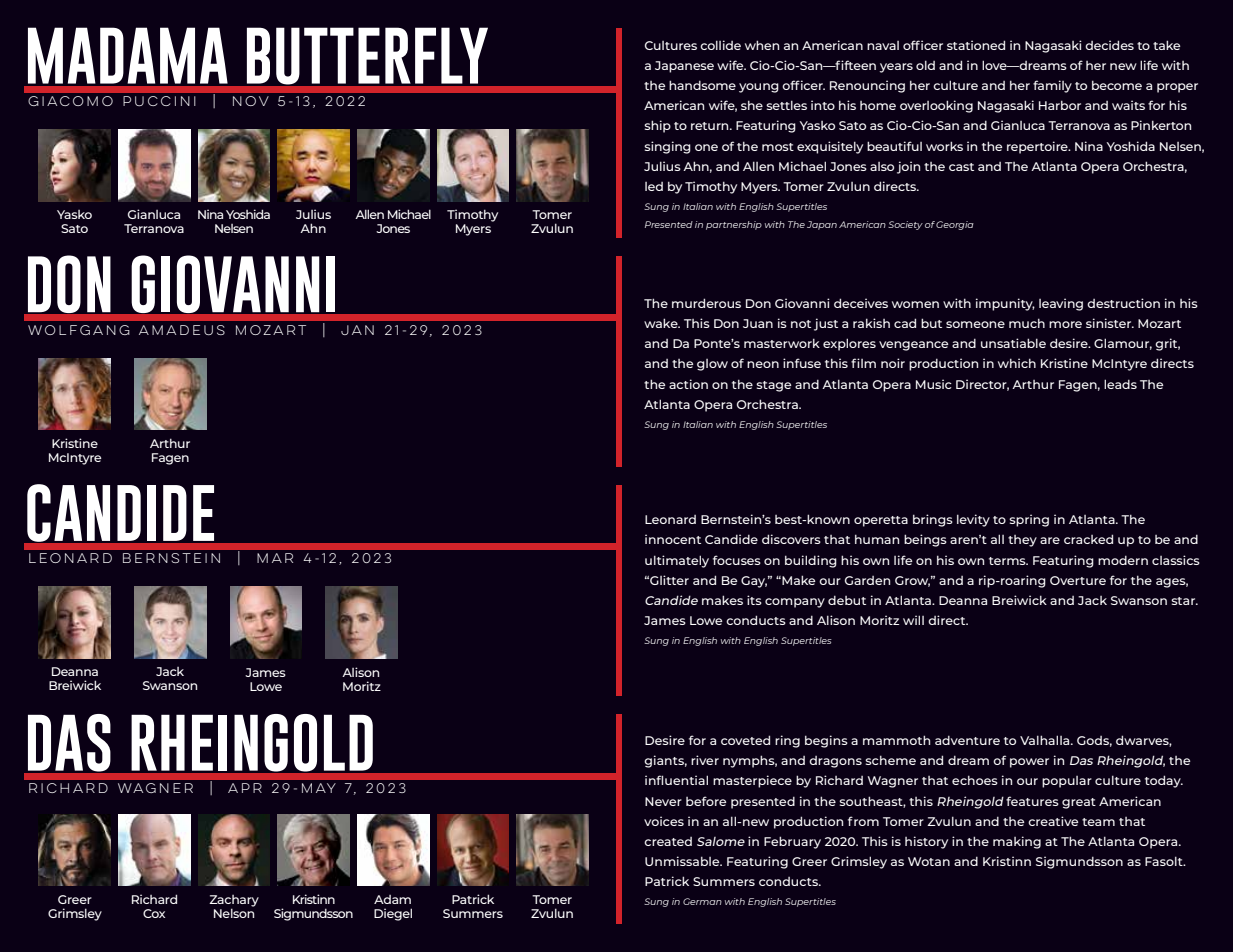 The image size is (1233, 952). I want to click on more, so click(1065, 324).
